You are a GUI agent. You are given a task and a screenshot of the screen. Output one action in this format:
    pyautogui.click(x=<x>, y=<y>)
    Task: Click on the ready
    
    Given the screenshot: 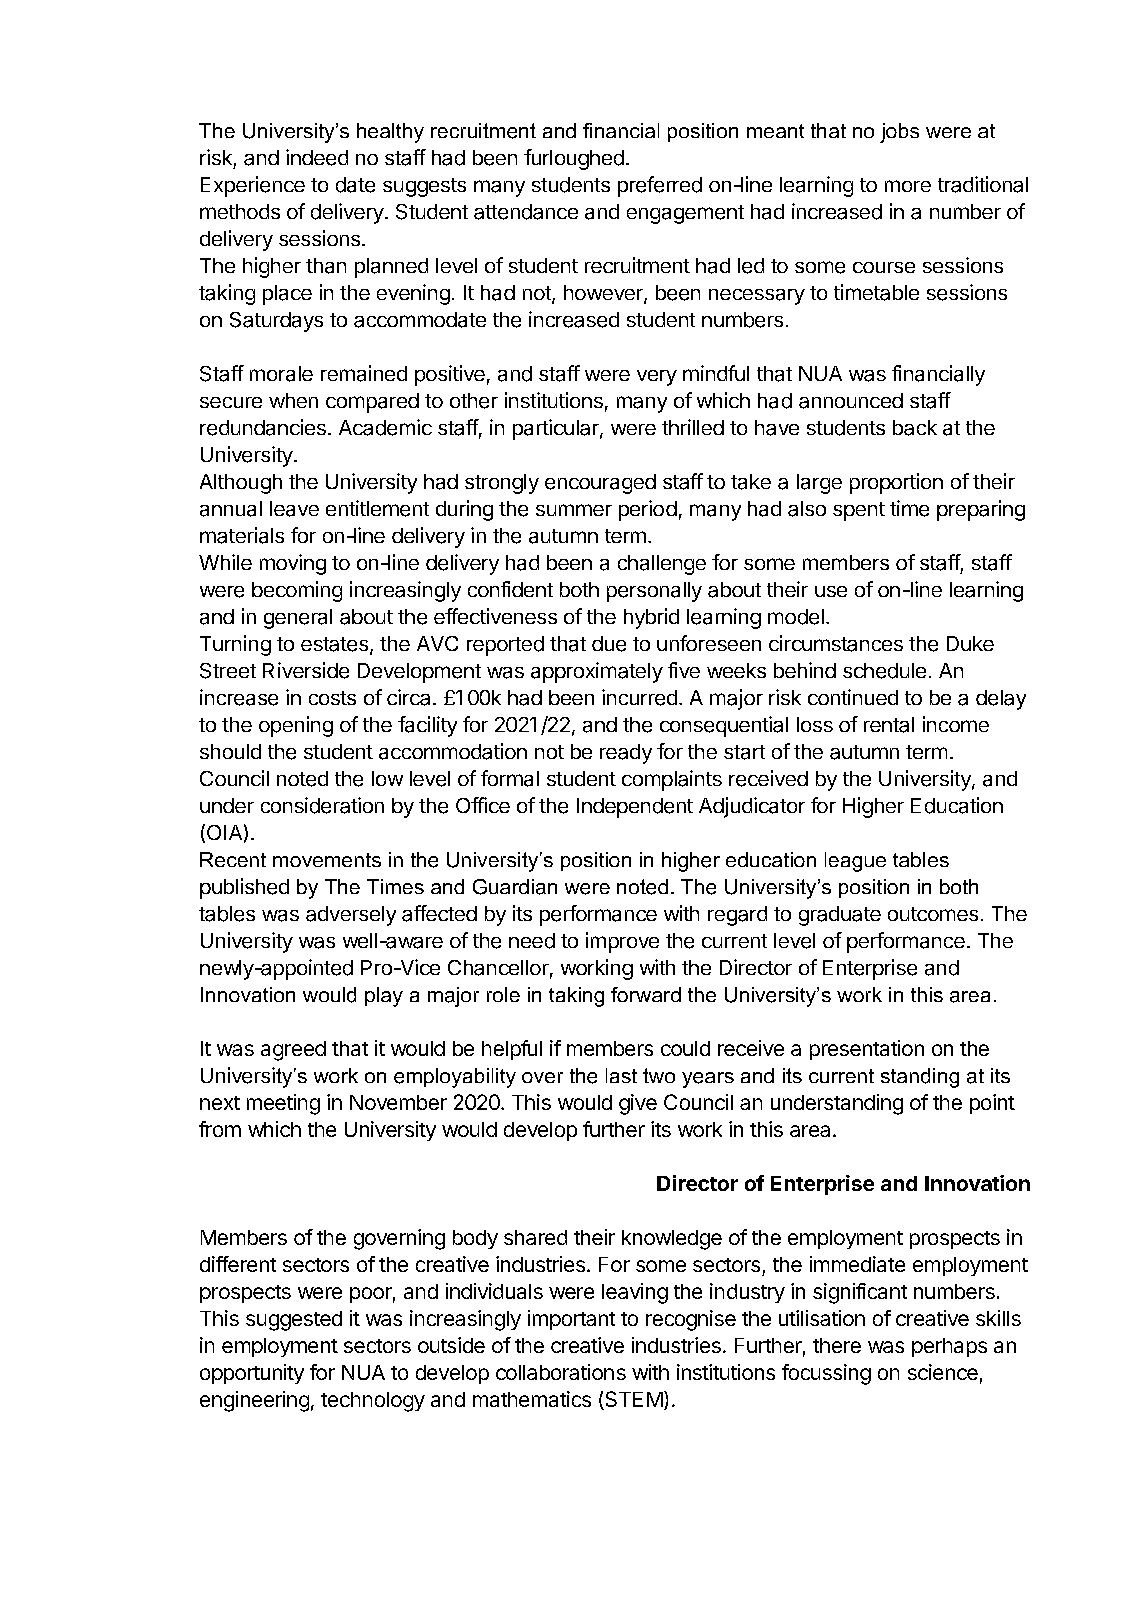 What is the action you would take?
    pyautogui.click(x=626, y=754)
